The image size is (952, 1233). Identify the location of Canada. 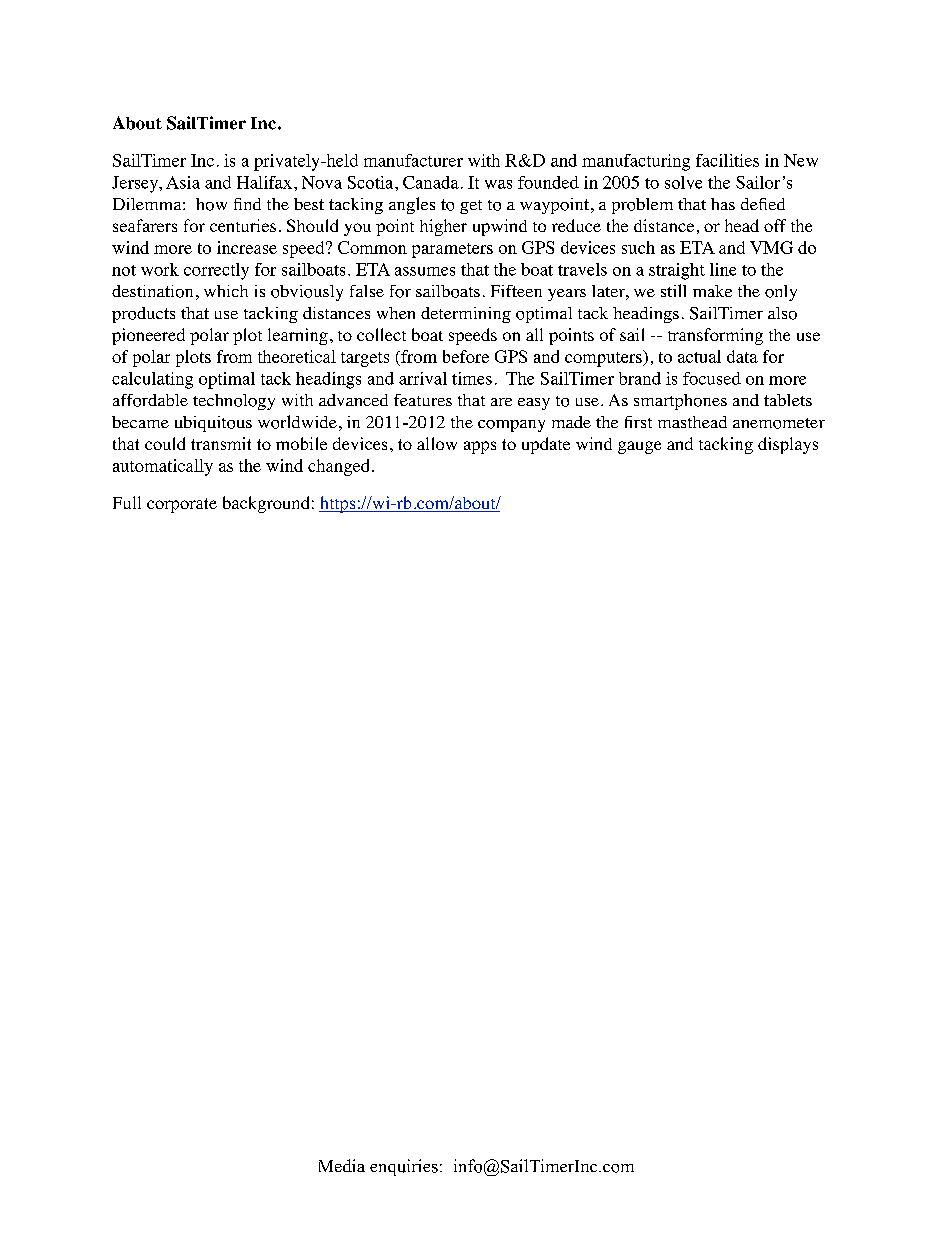
(431, 182).
